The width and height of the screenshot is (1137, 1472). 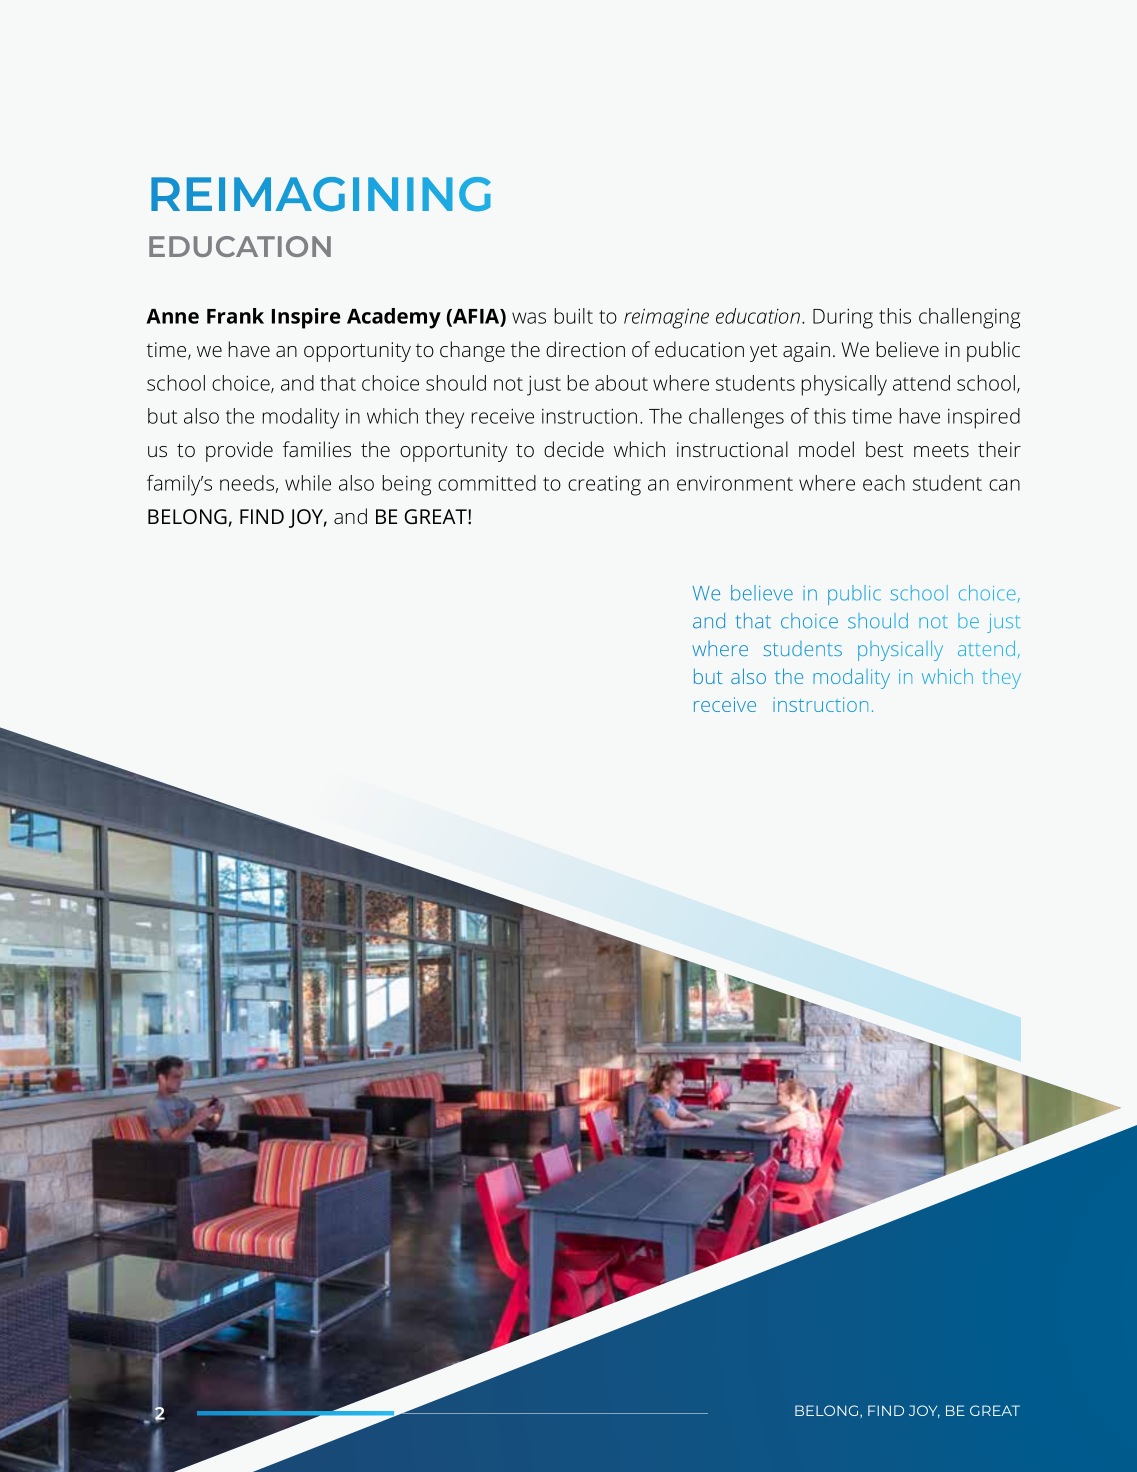 What do you see at coordinates (321, 194) in the screenshot?
I see `REIMAGINING` at bounding box center [321, 194].
